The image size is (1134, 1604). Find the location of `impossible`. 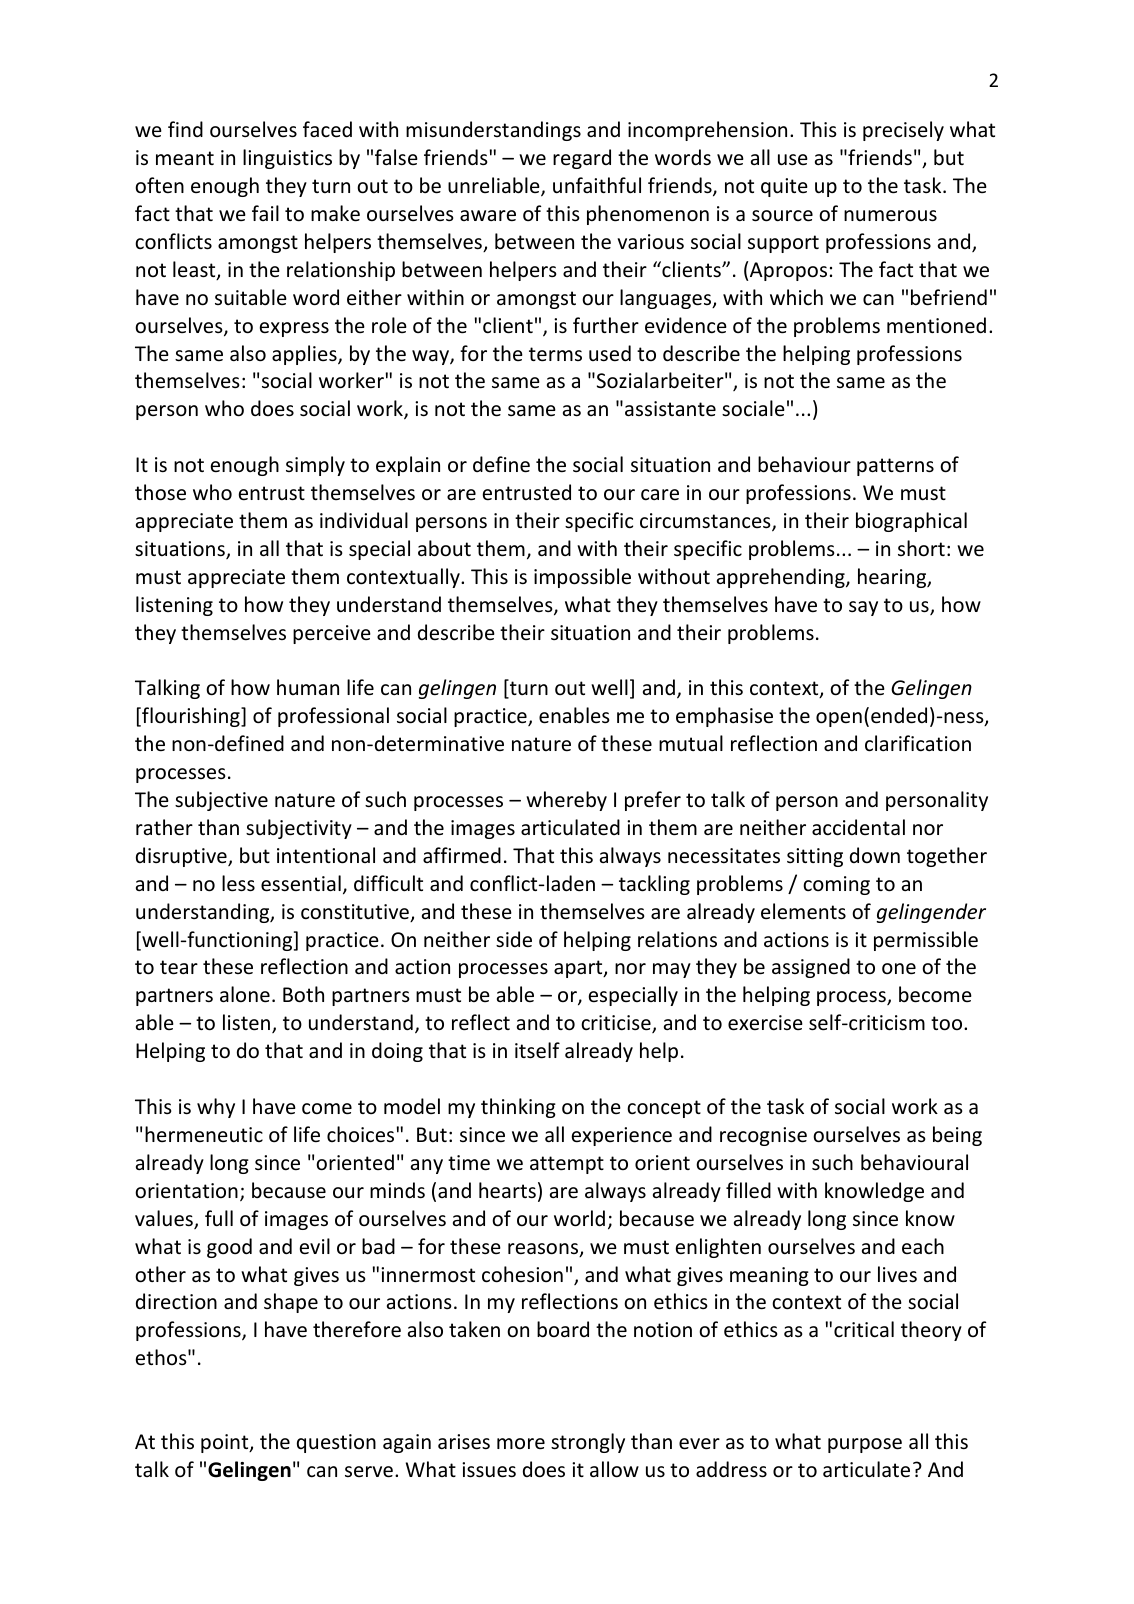

impossible is located at coordinates (582, 578).
